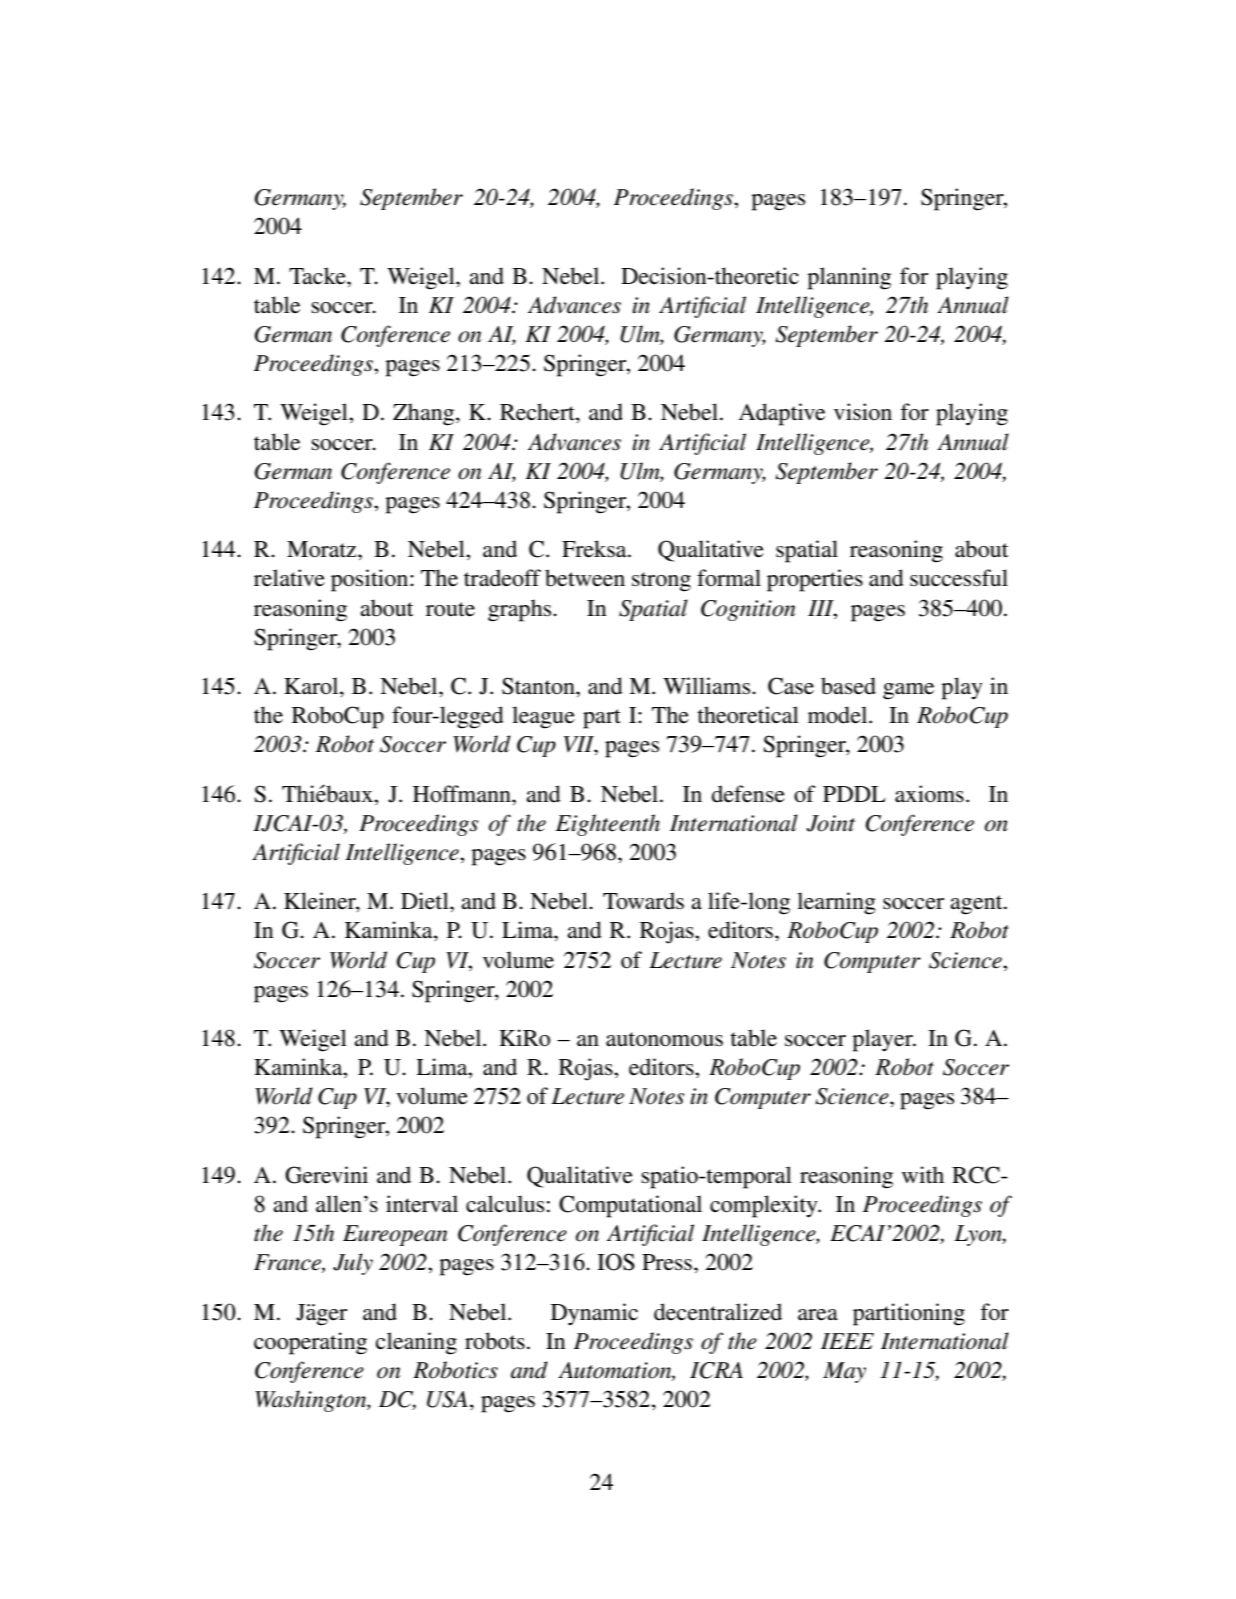 The width and height of the screenshot is (1236, 1599). I want to click on Adaptive, so click(782, 414).
